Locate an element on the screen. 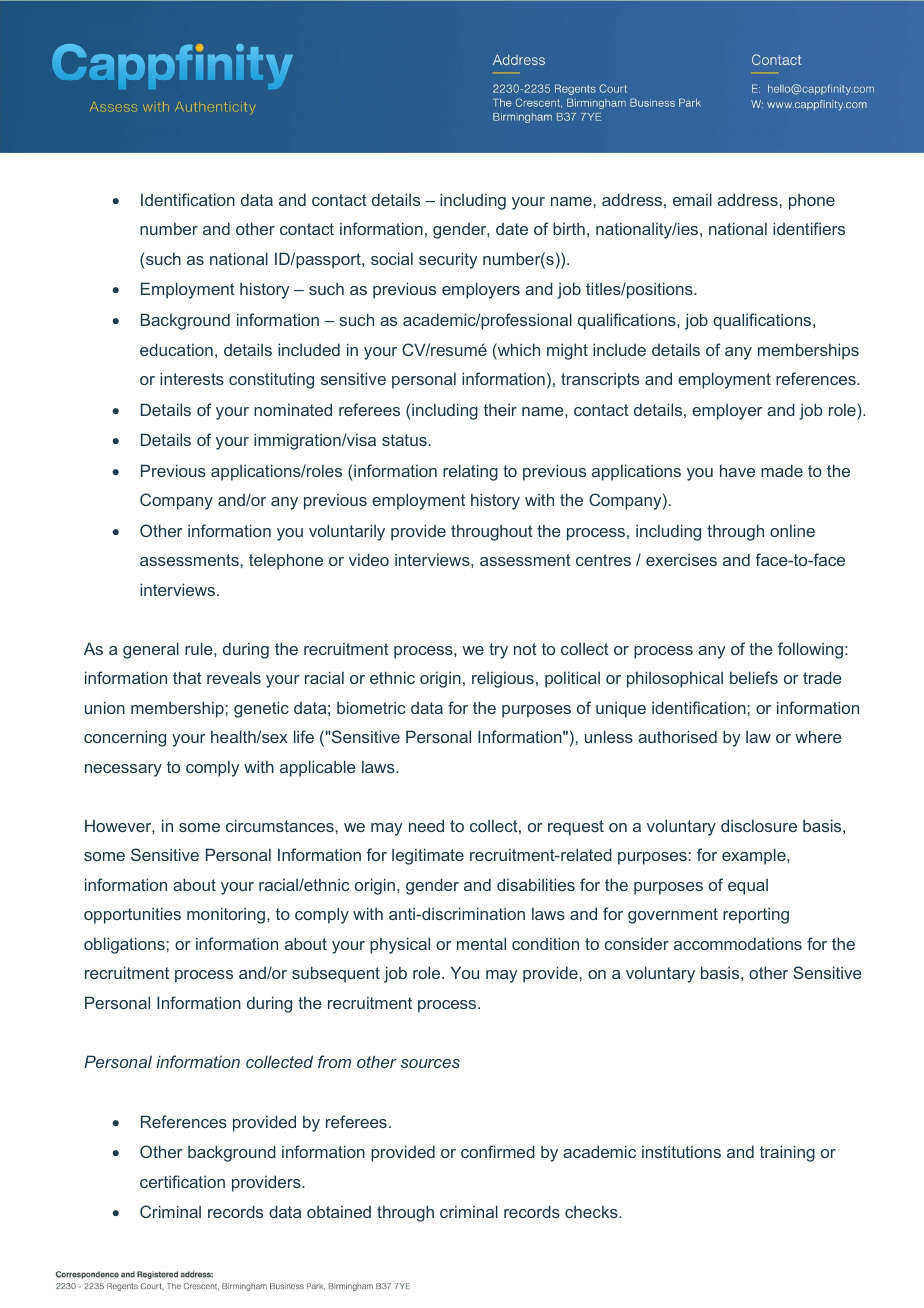 This screenshot has width=924, height=1308. training is located at coordinates (787, 1153).
